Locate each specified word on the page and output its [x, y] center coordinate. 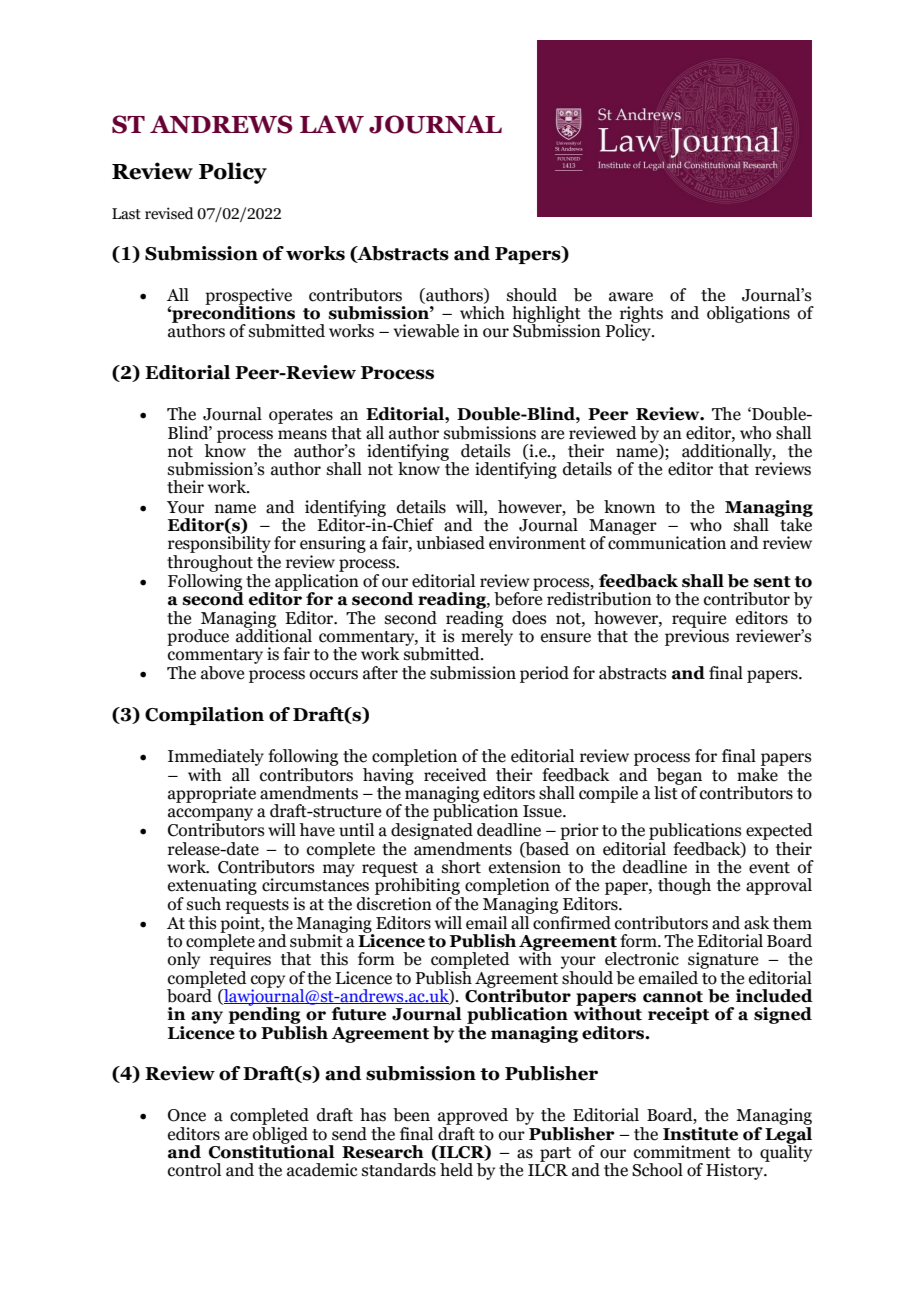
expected [779, 833]
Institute [700, 1134]
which [482, 313]
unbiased [450, 543]
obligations [748, 314]
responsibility [219, 544]
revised [169, 213]
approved [473, 1118]
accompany [210, 814]
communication [667, 542]
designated [431, 833]
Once [187, 1115]
